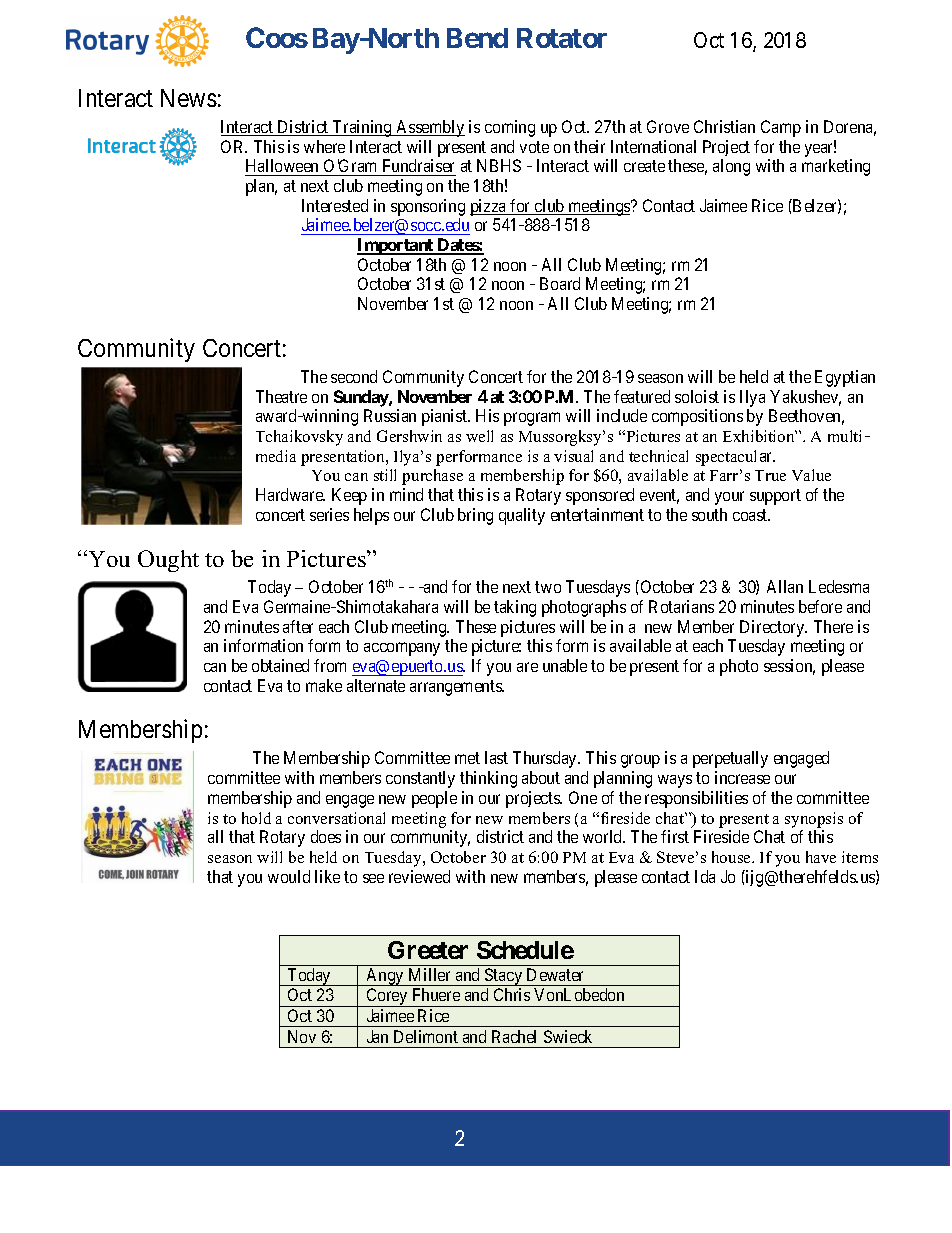 The width and height of the page is (952, 1233). What do you see at coordinates (290, 494) in the page?
I see `Hardware` at bounding box center [290, 494].
